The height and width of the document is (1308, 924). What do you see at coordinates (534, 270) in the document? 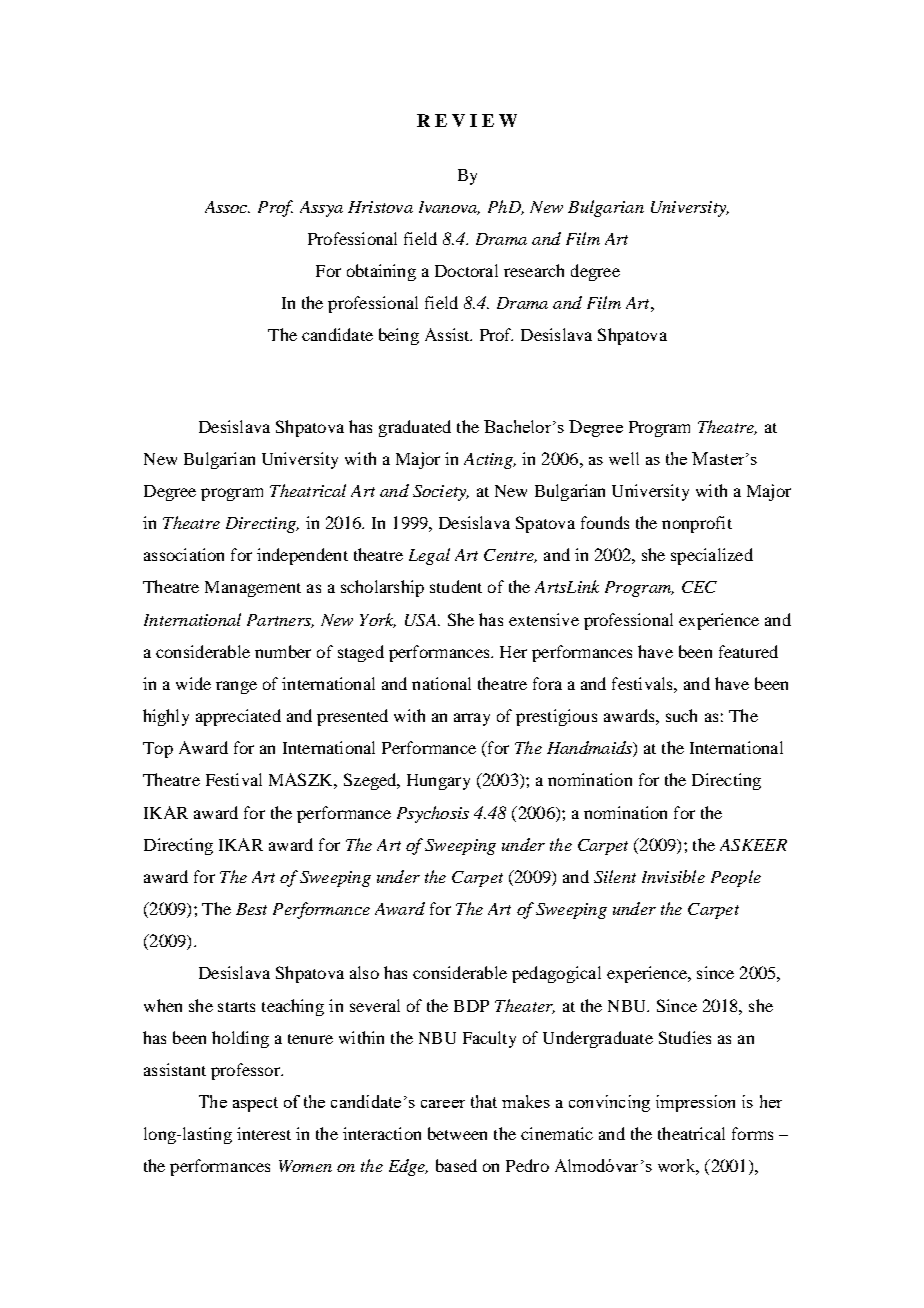
I see `research` at bounding box center [534, 270].
